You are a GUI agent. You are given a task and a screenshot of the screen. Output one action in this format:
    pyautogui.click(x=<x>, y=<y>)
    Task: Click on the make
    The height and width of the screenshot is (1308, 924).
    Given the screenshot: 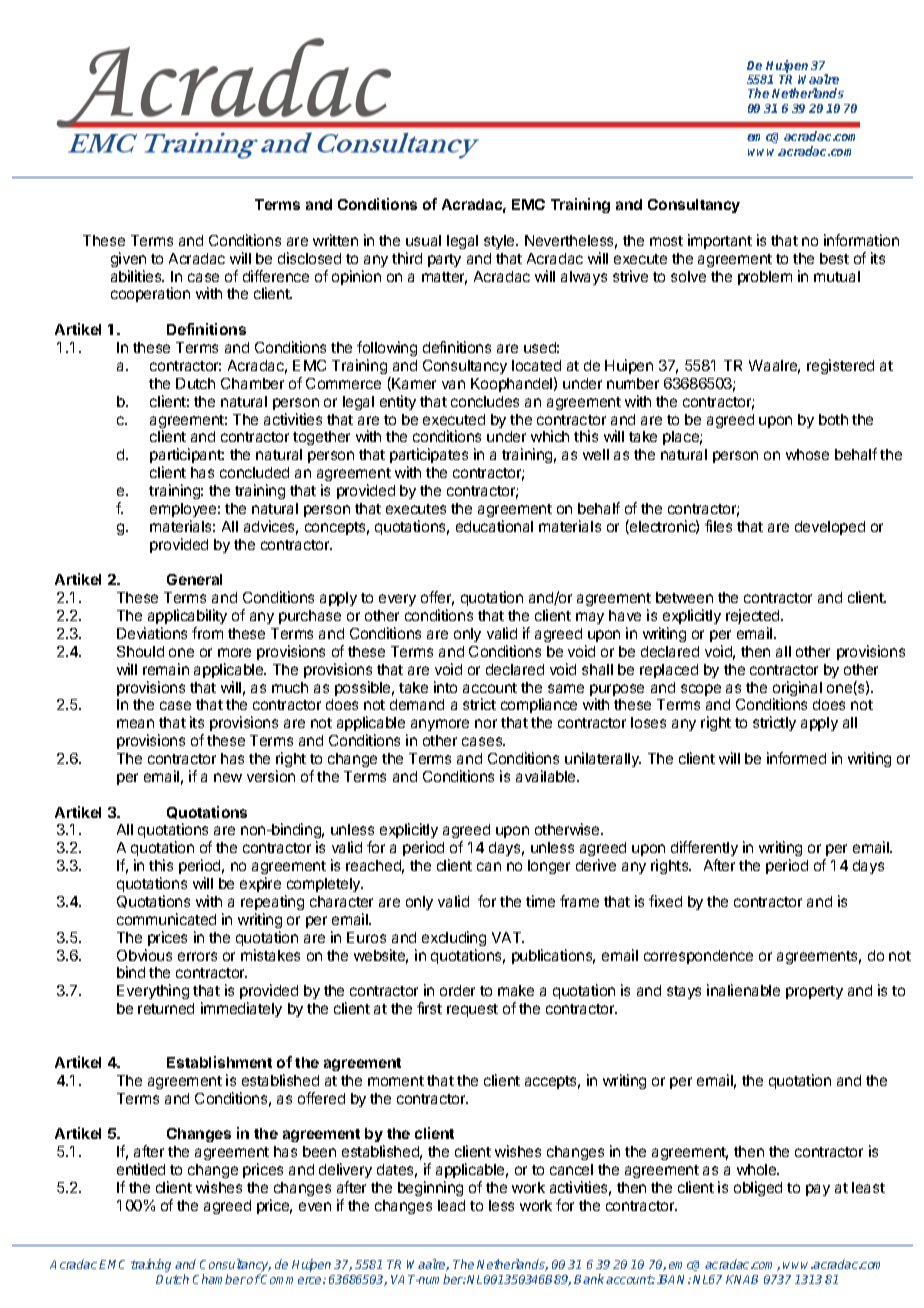 What is the action you would take?
    pyautogui.click(x=516, y=990)
